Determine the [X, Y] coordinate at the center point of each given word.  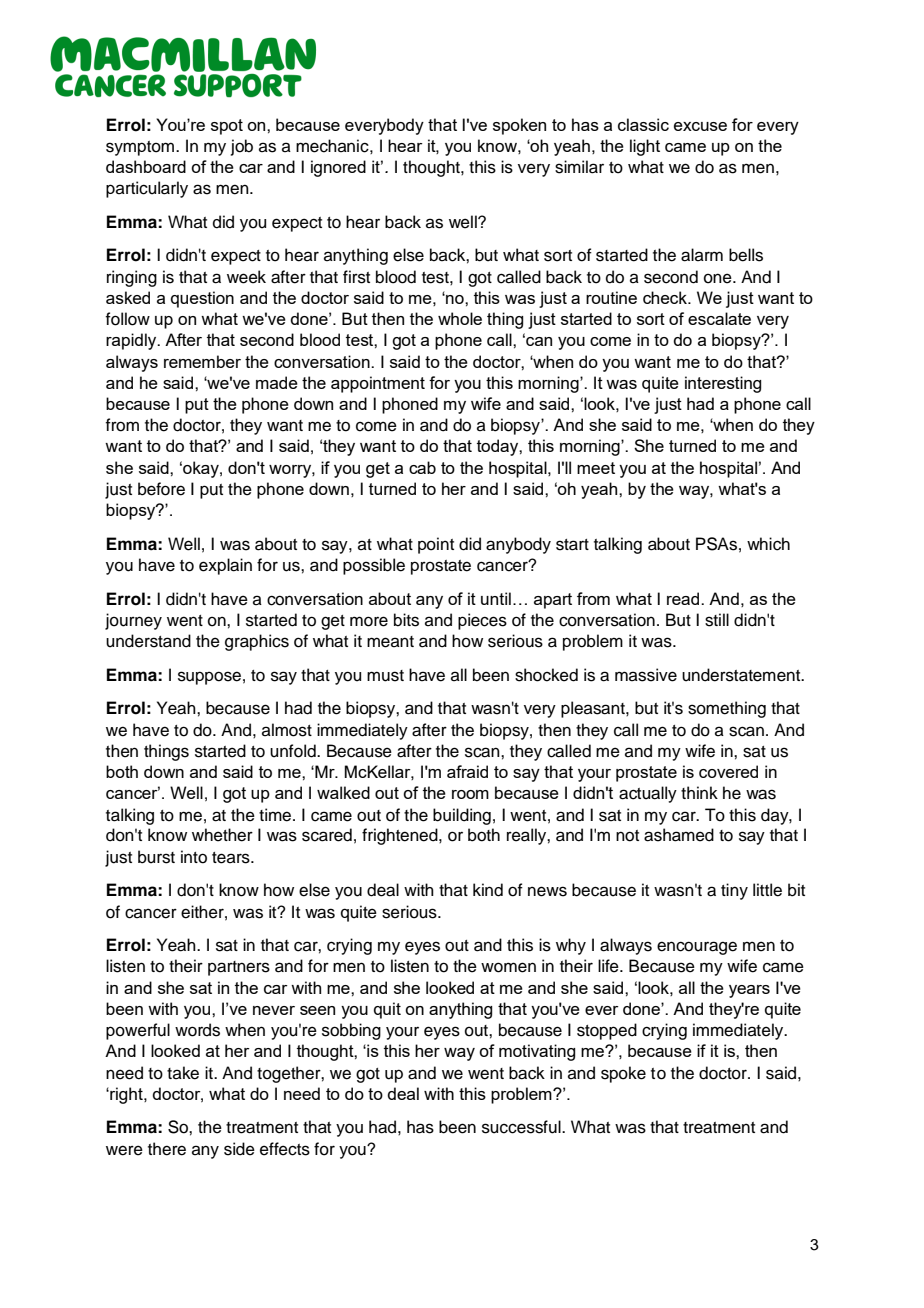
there [167, 1149]
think [699, 792]
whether [222, 835]
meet [596, 468]
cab [422, 467]
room [470, 794]
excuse [700, 126]
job [242, 147]
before [161, 489]
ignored [338, 168]
